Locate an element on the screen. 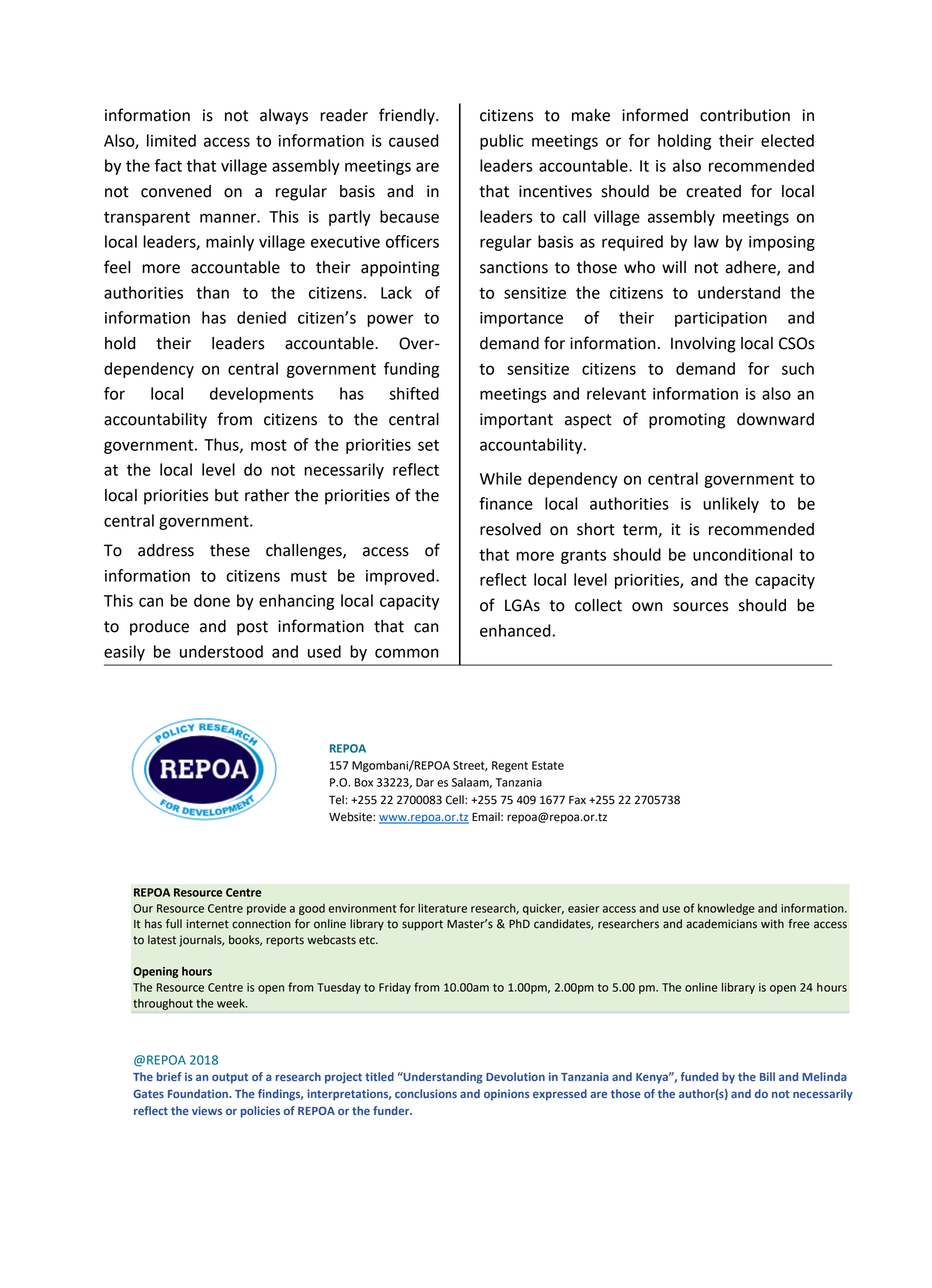 The width and height of the screenshot is (932, 1288). Regent is located at coordinates (510, 766).
